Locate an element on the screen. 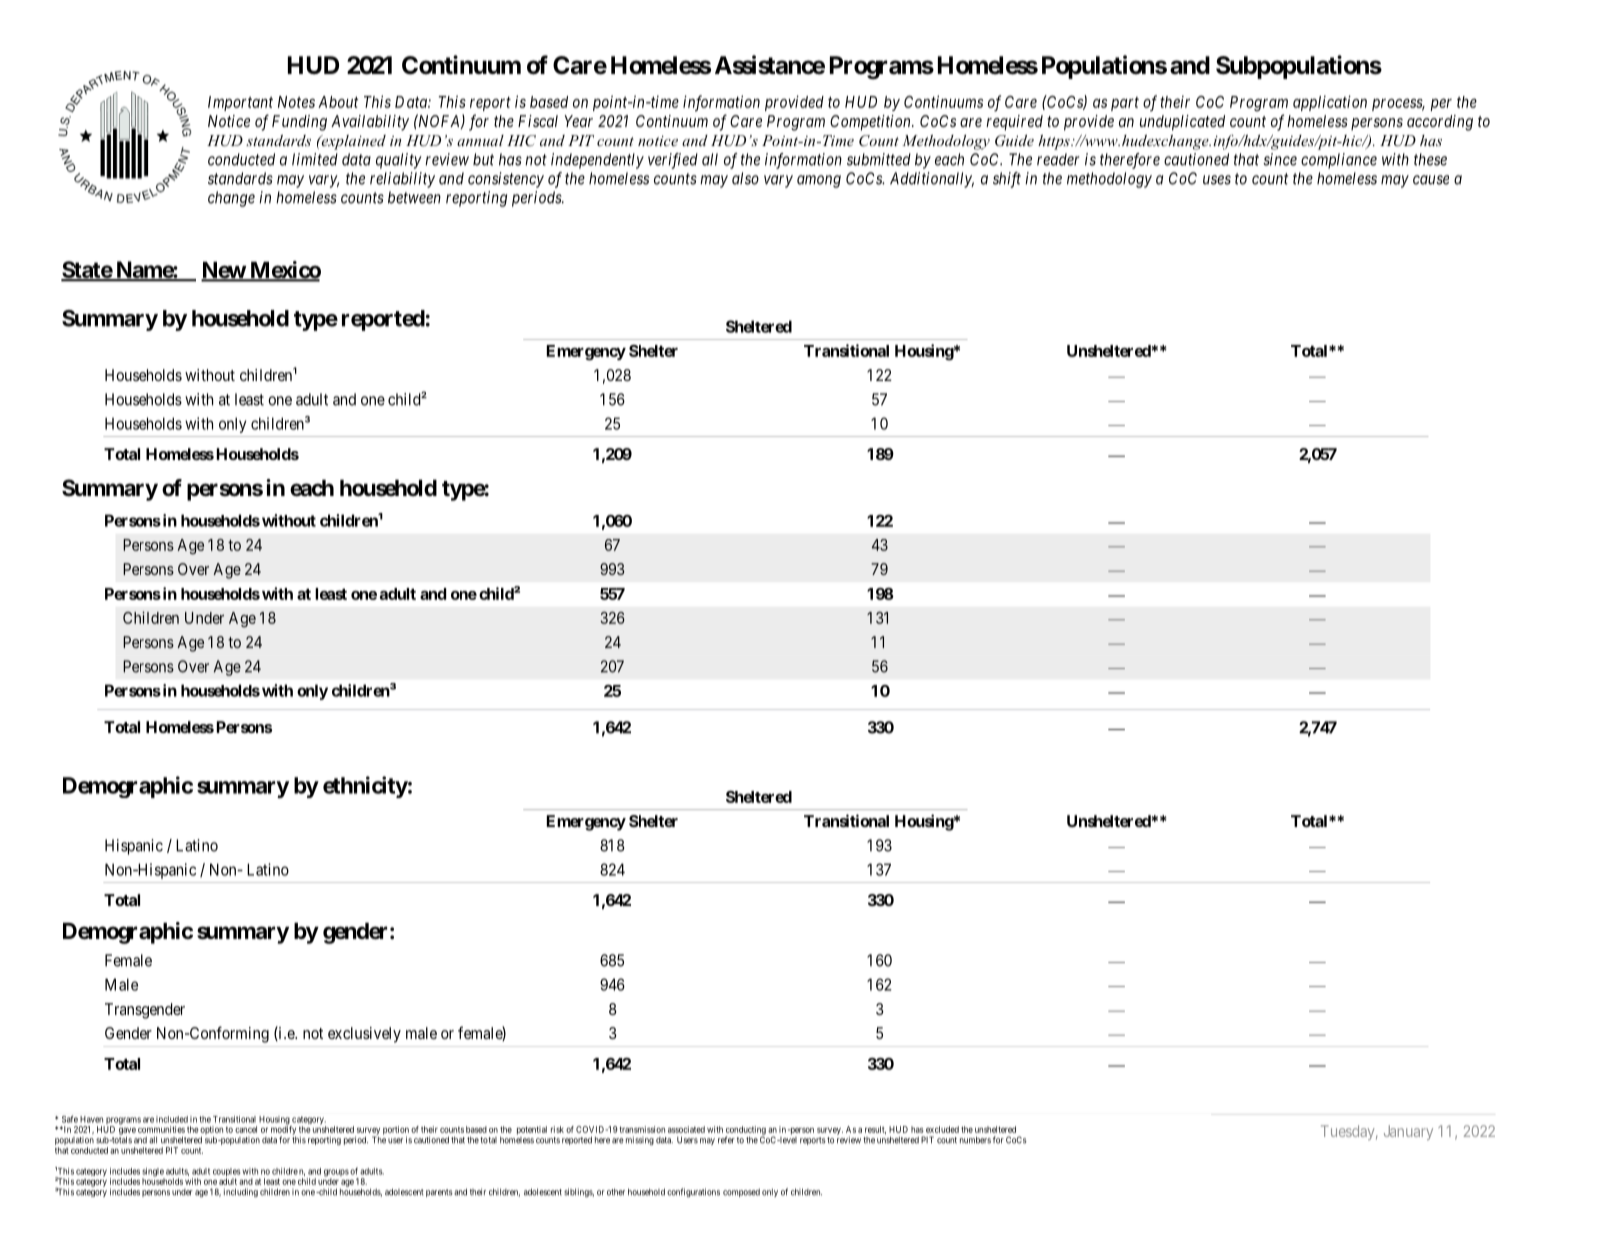 The height and width of the screenshot is (1239, 1603). since is located at coordinates (1280, 159).
